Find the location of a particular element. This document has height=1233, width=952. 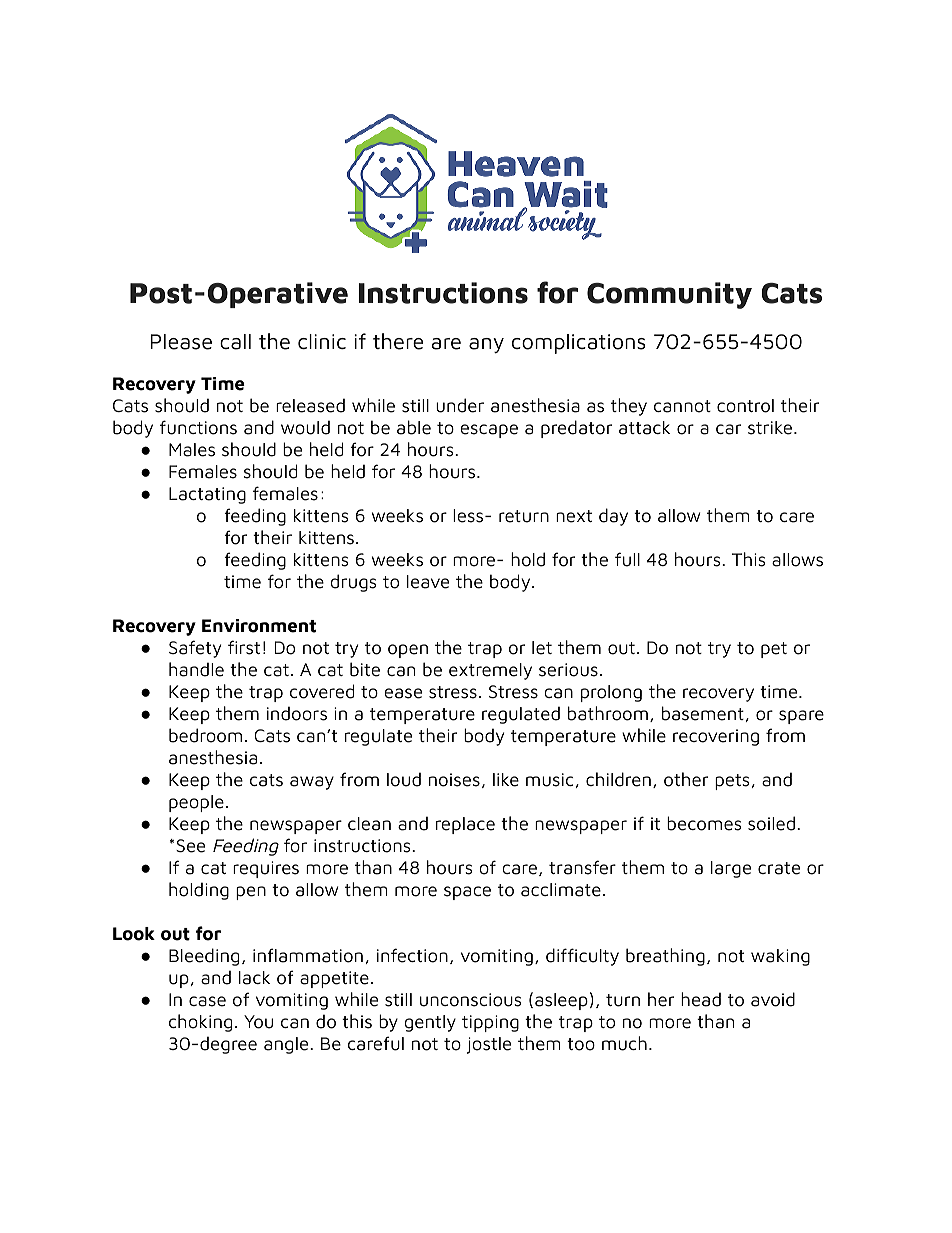

extremely is located at coordinates (490, 671).
